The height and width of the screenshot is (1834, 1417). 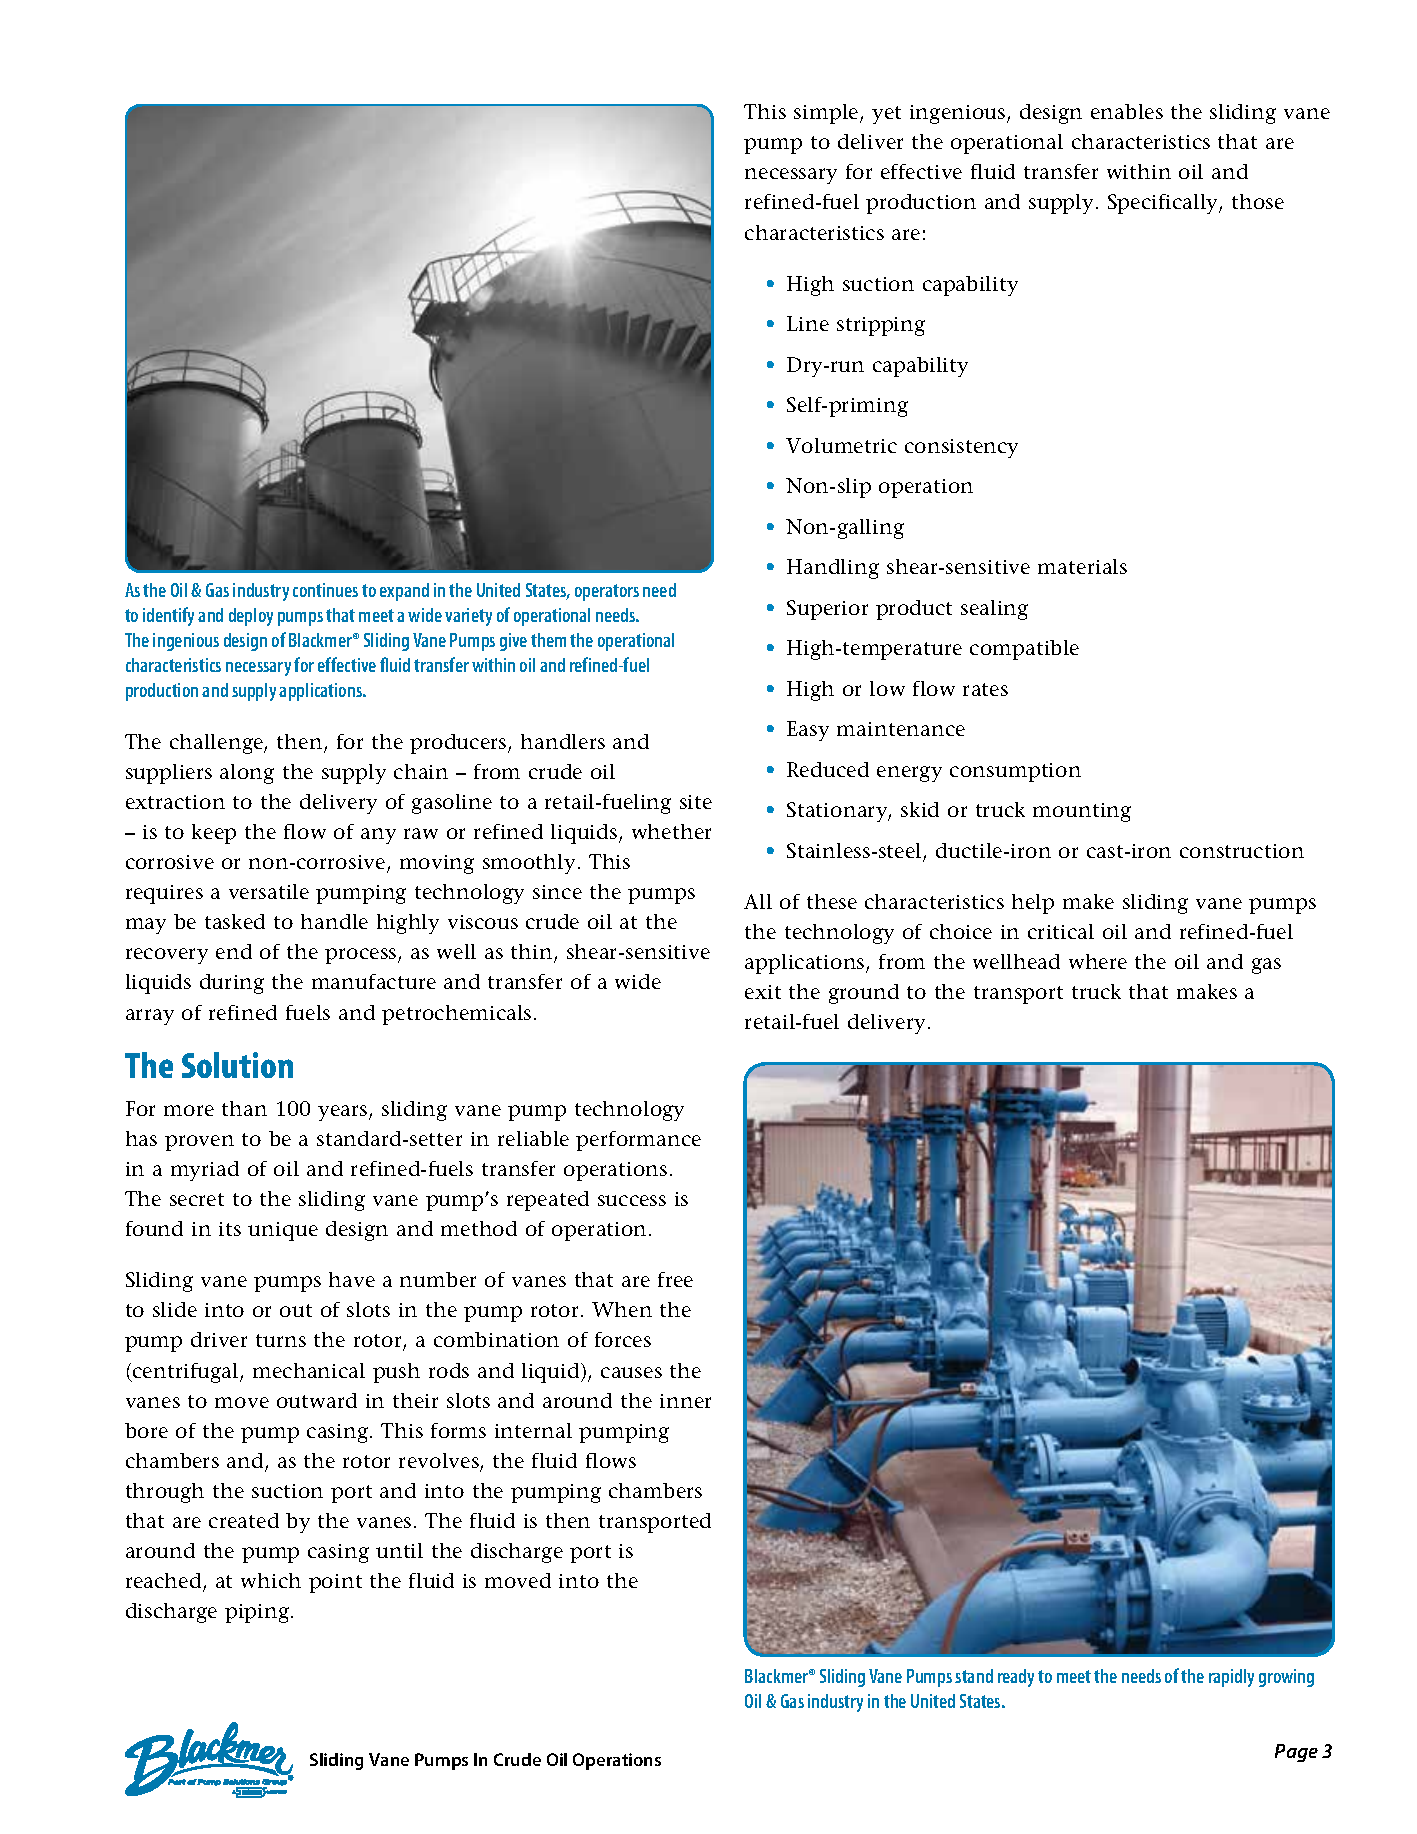 I want to click on tasked, so click(x=235, y=921).
